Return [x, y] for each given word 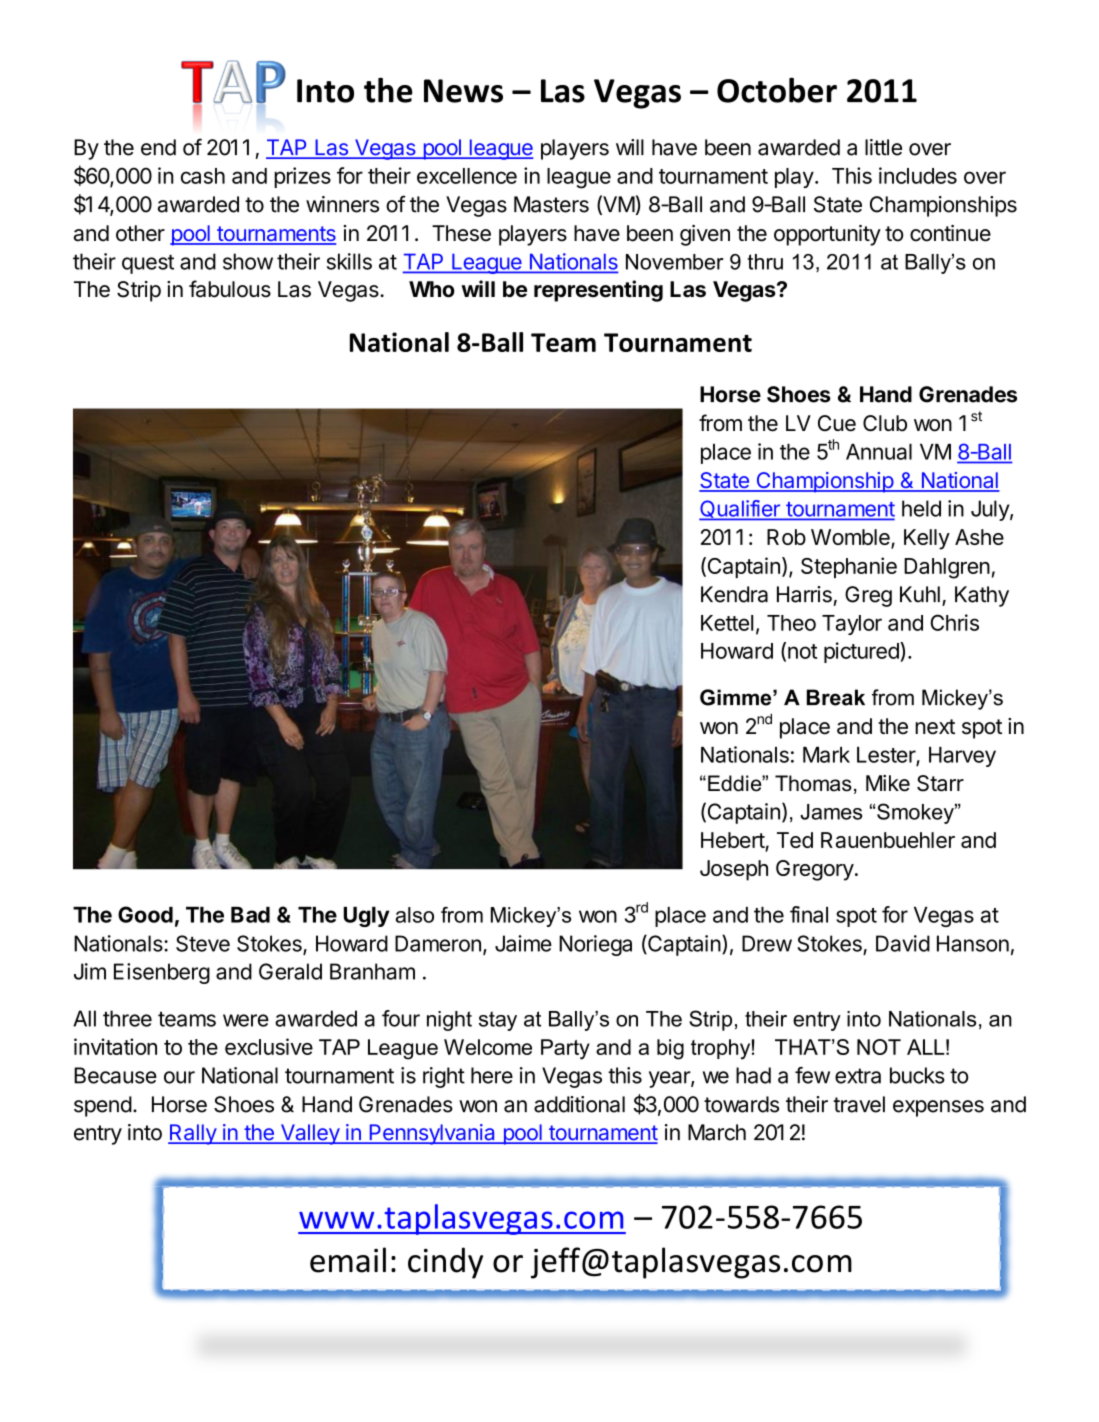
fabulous [230, 289]
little [883, 147]
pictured [862, 652]
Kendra [734, 594]
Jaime [523, 943]
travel [859, 1104]
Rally [193, 1134]
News [463, 91]
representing [598, 291]
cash [203, 176]
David [903, 943]
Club [885, 423]
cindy [445, 1263]
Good [145, 914]
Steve [203, 943]
